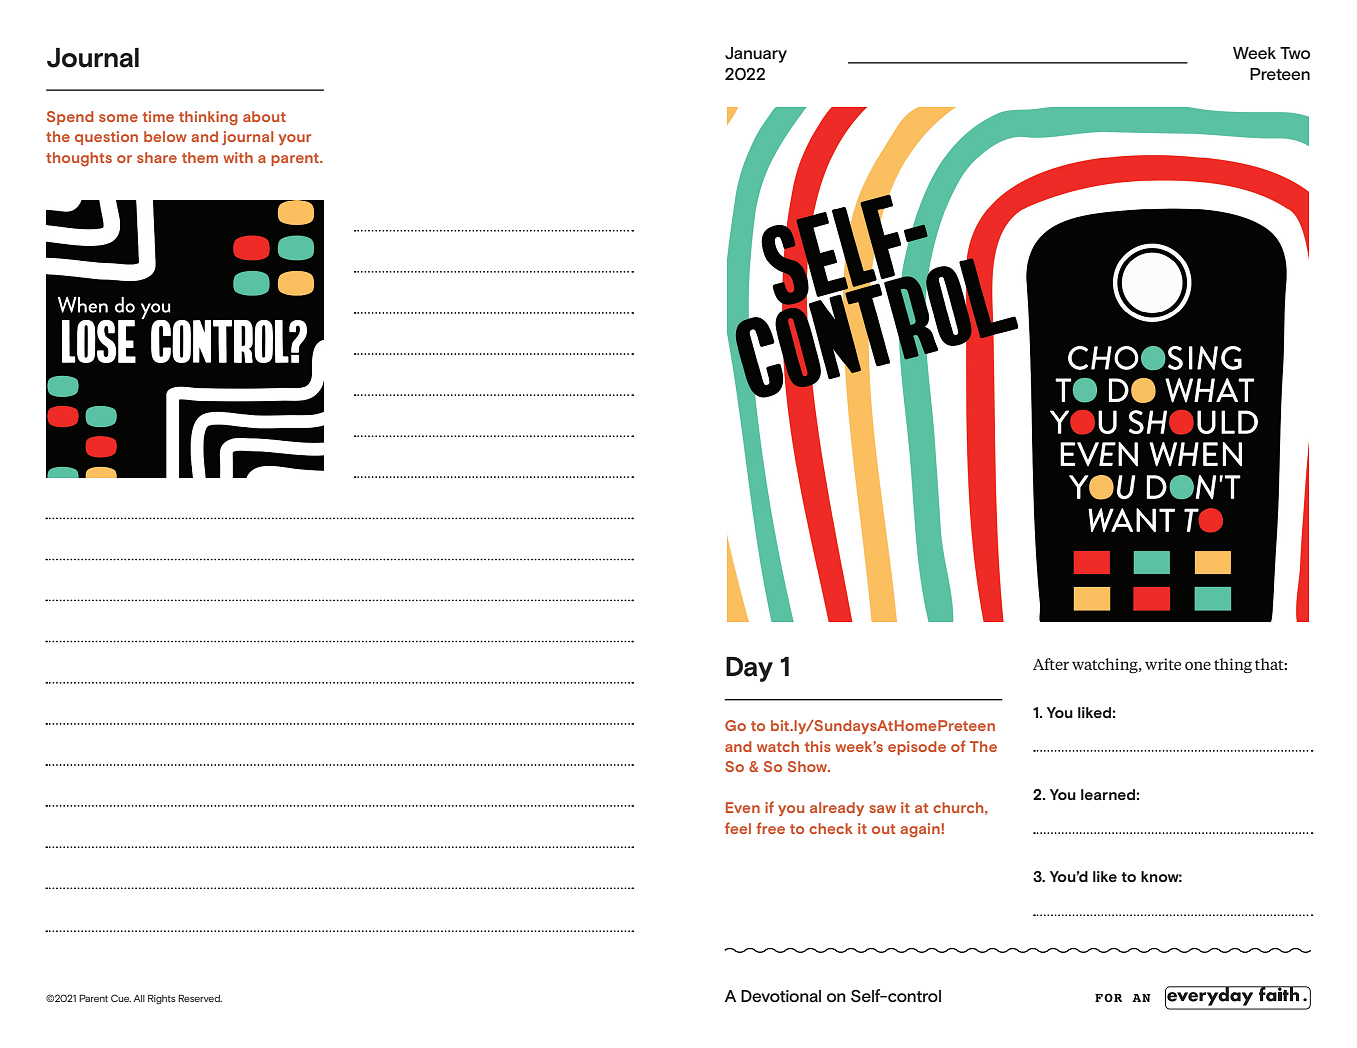  What do you see at coordinates (818, 746) in the page?
I see `this` at bounding box center [818, 746].
